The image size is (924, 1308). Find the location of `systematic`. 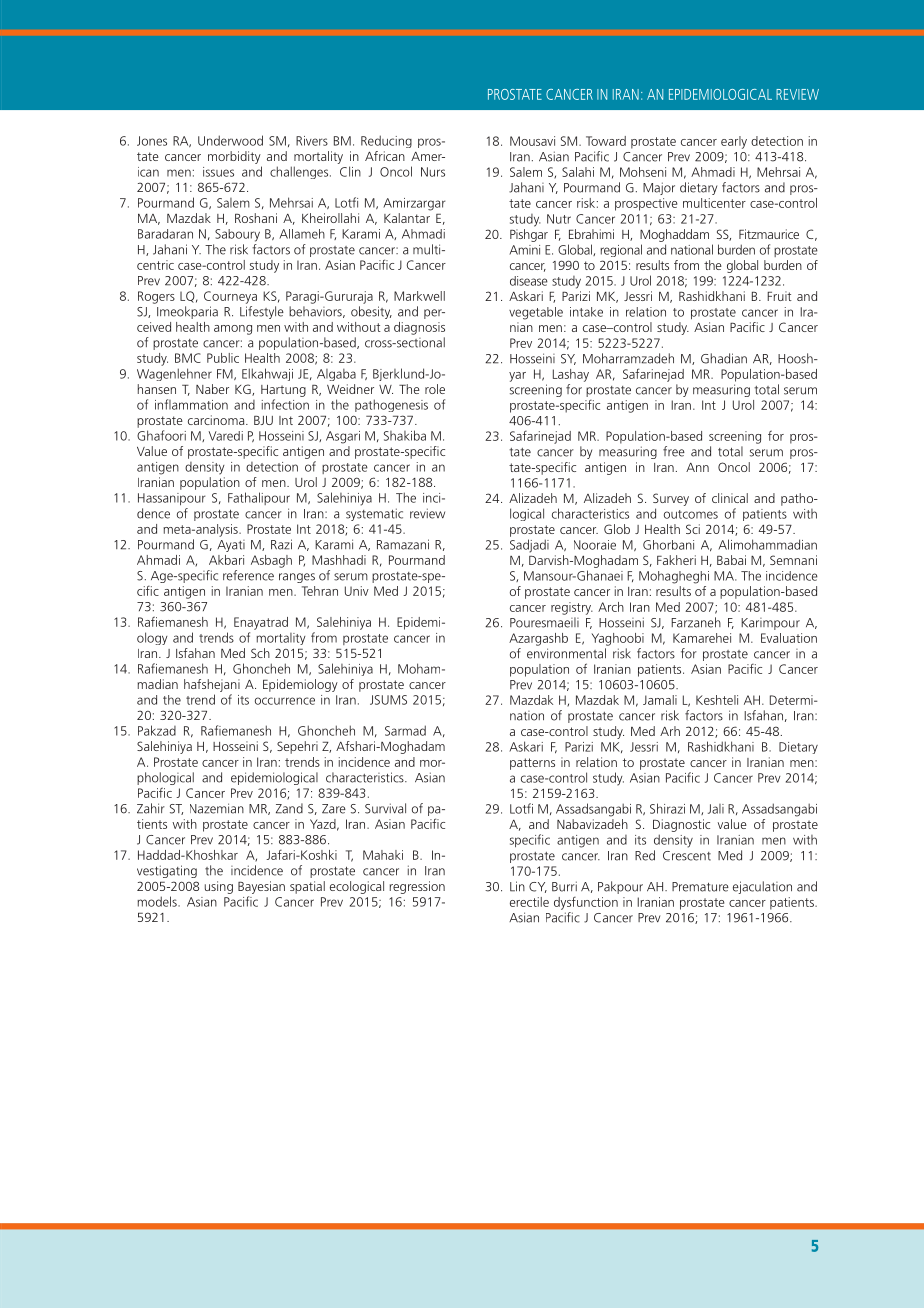

systematic is located at coordinates (374, 514).
